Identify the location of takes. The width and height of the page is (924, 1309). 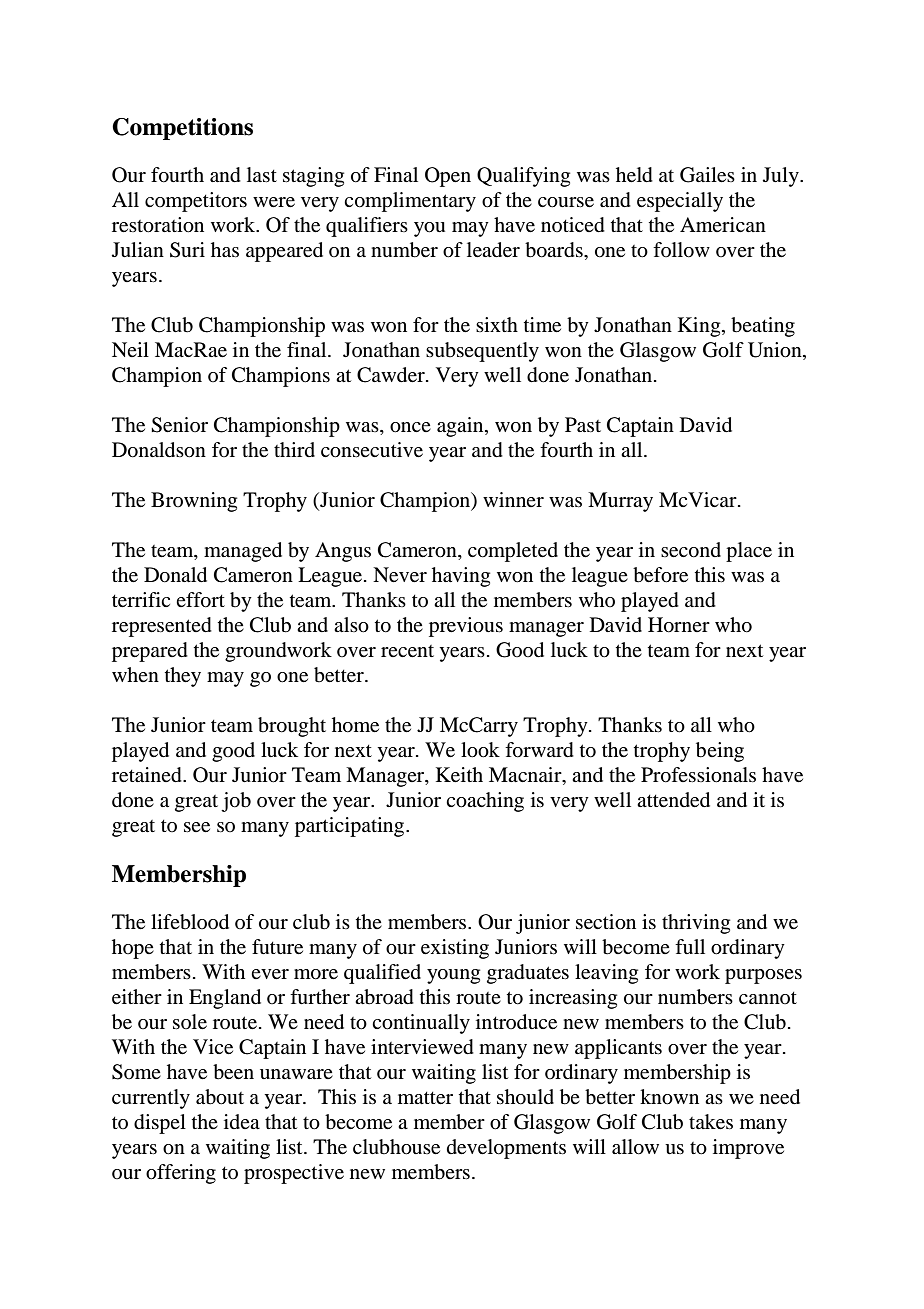
(711, 1122).
